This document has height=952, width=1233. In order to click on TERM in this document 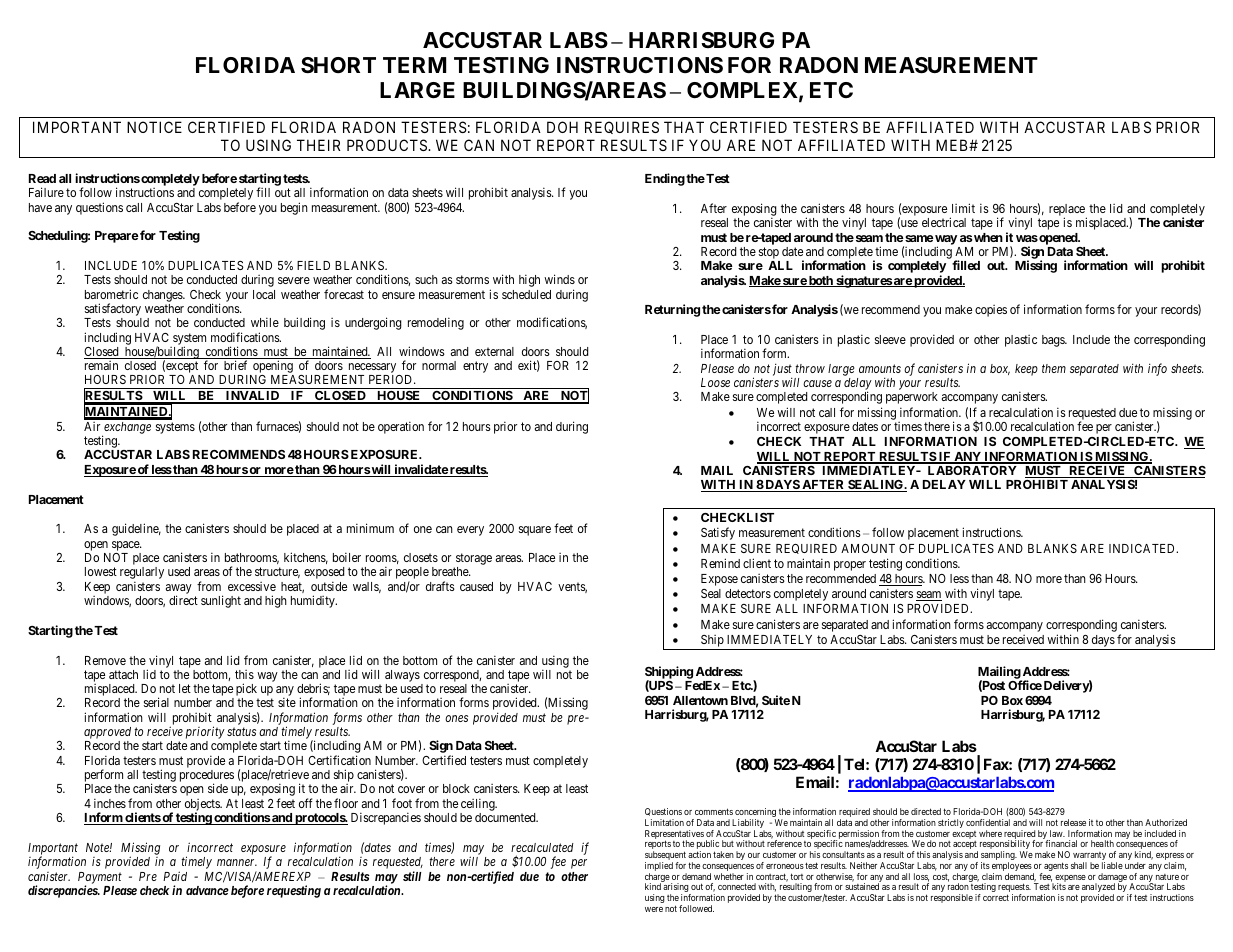, I will do `click(414, 65)`.
